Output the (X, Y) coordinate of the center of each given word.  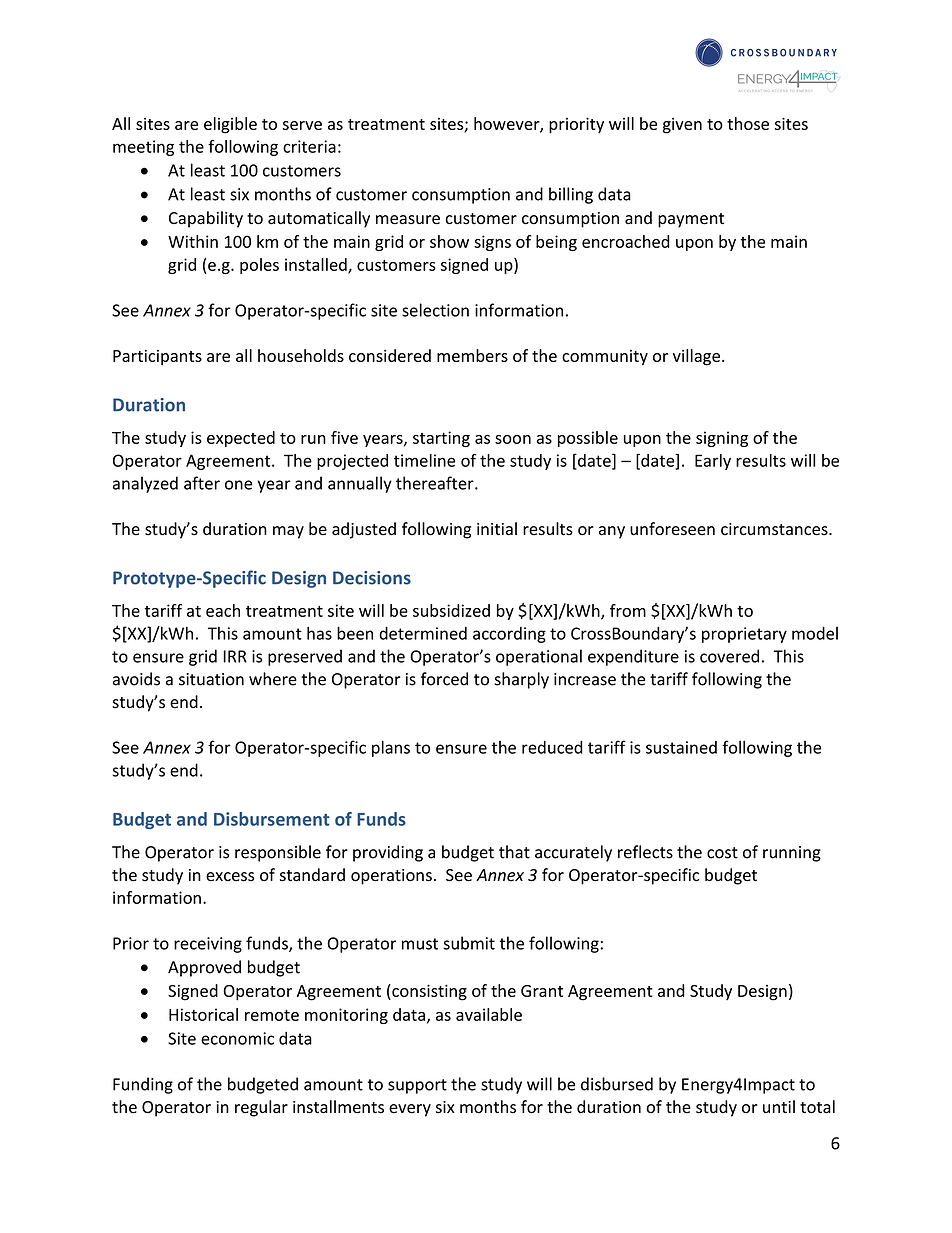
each (223, 610)
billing (571, 195)
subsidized (451, 610)
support (417, 1086)
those (748, 123)
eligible (230, 125)
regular (261, 1108)
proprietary (744, 635)
